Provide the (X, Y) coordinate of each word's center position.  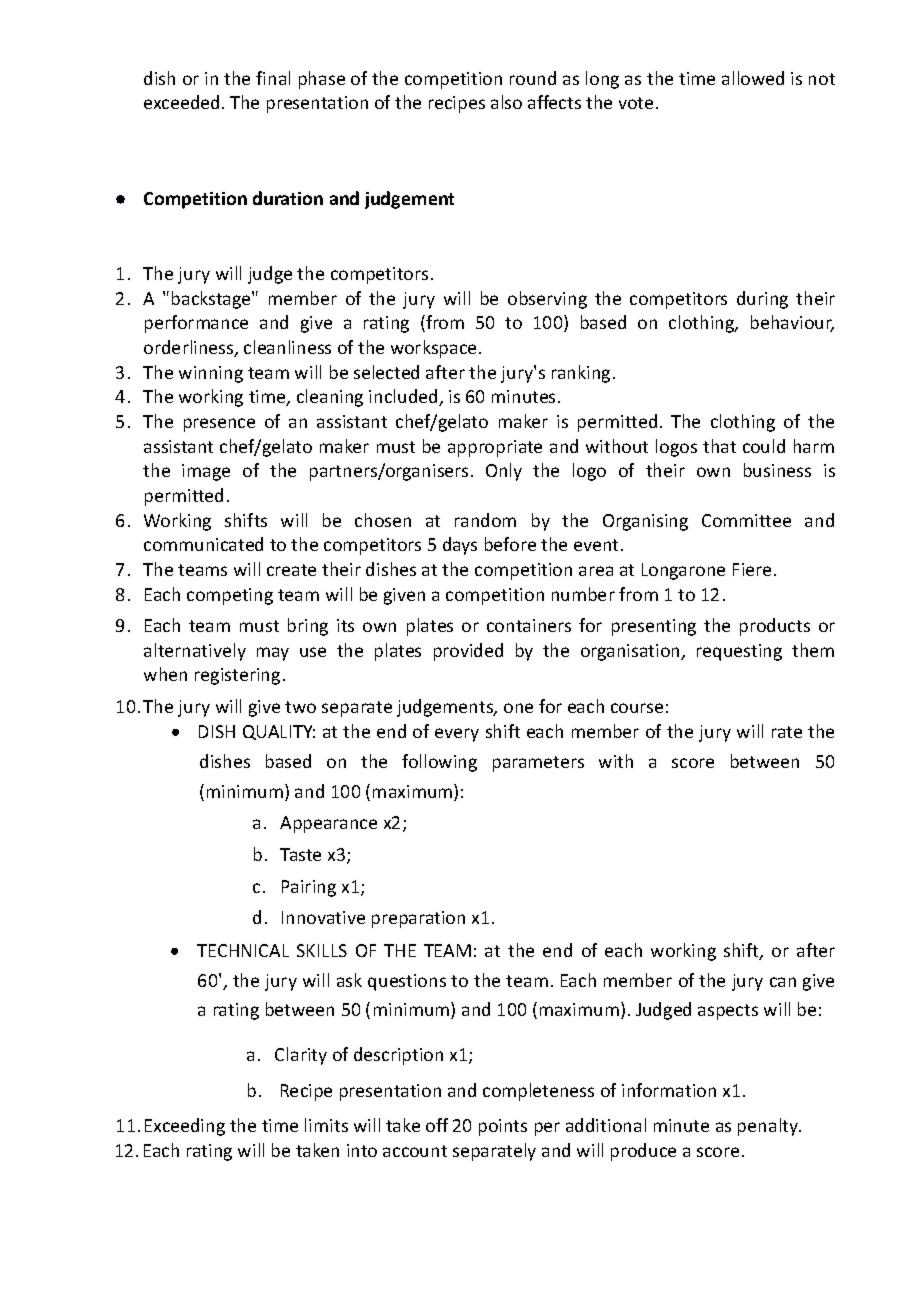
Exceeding (185, 1127)
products (775, 627)
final (273, 78)
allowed (753, 78)
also (506, 102)
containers (529, 625)
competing (230, 596)
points (503, 1127)
